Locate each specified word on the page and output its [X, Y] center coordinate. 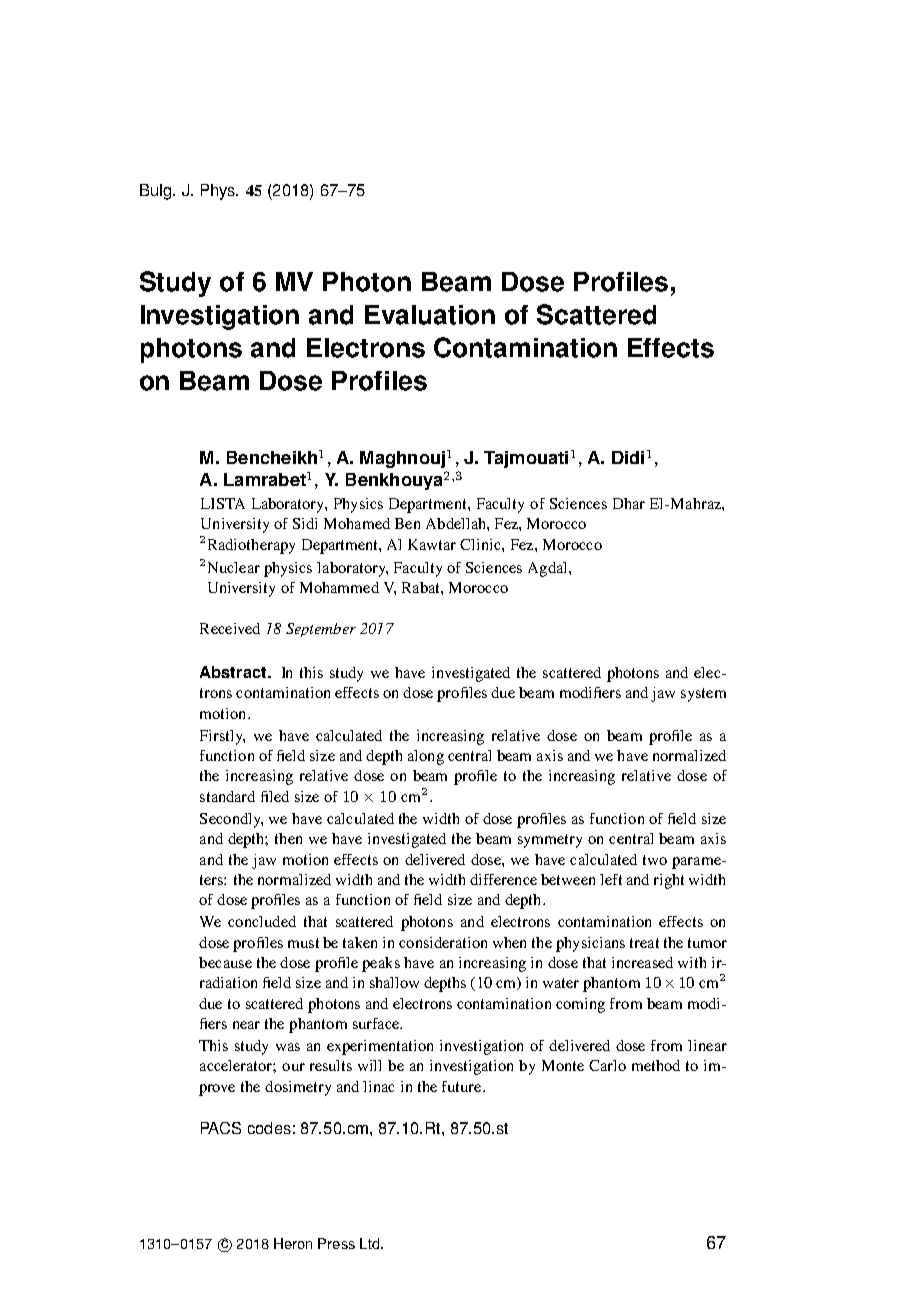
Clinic [481, 544]
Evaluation [430, 315]
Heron [293, 1243]
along [426, 757]
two [655, 860]
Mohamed [357, 523]
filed [275, 796]
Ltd [371, 1243]
